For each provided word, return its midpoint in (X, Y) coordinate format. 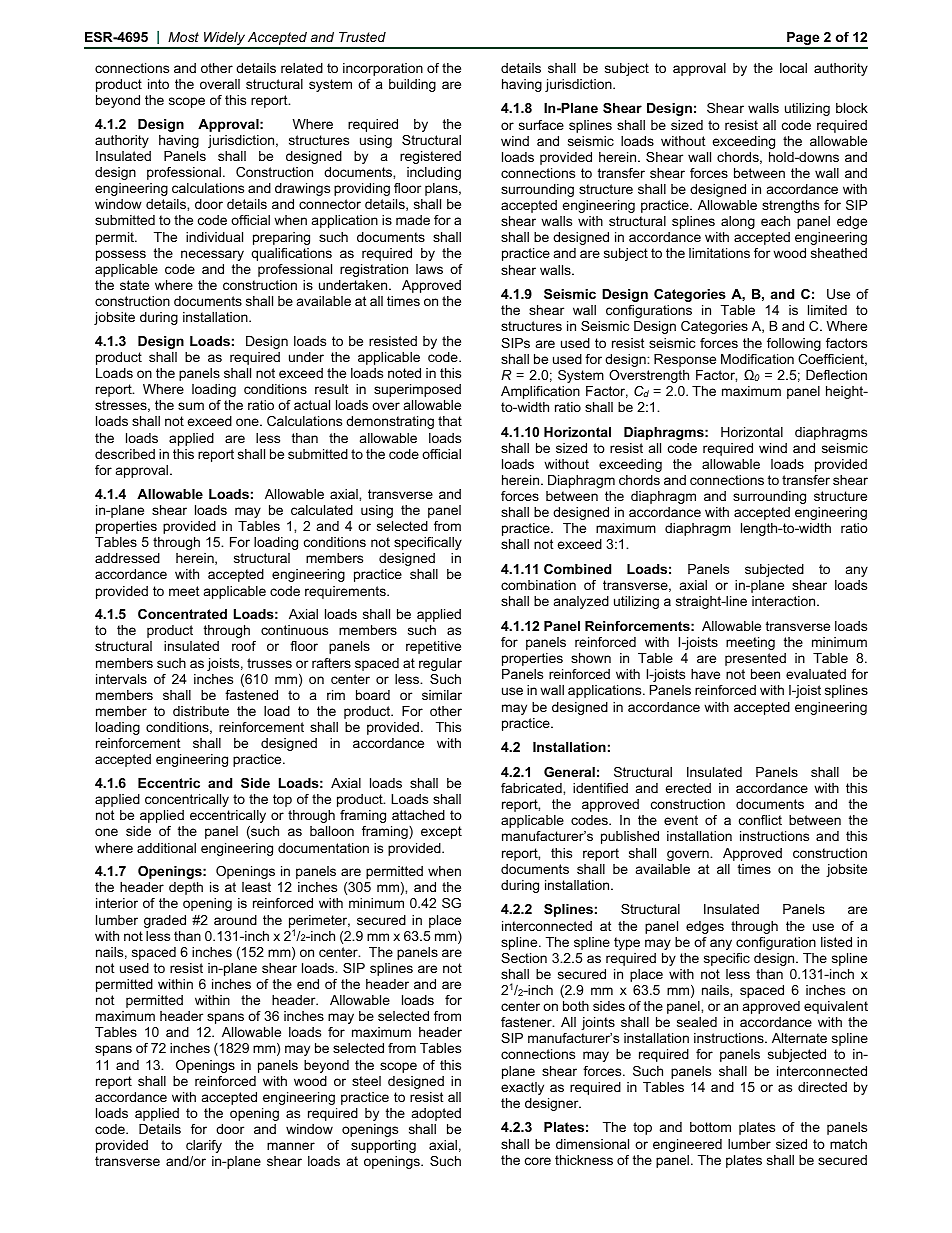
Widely (224, 40)
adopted (436, 1114)
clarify (204, 1146)
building (412, 85)
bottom (710, 1127)
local (793, 68)
